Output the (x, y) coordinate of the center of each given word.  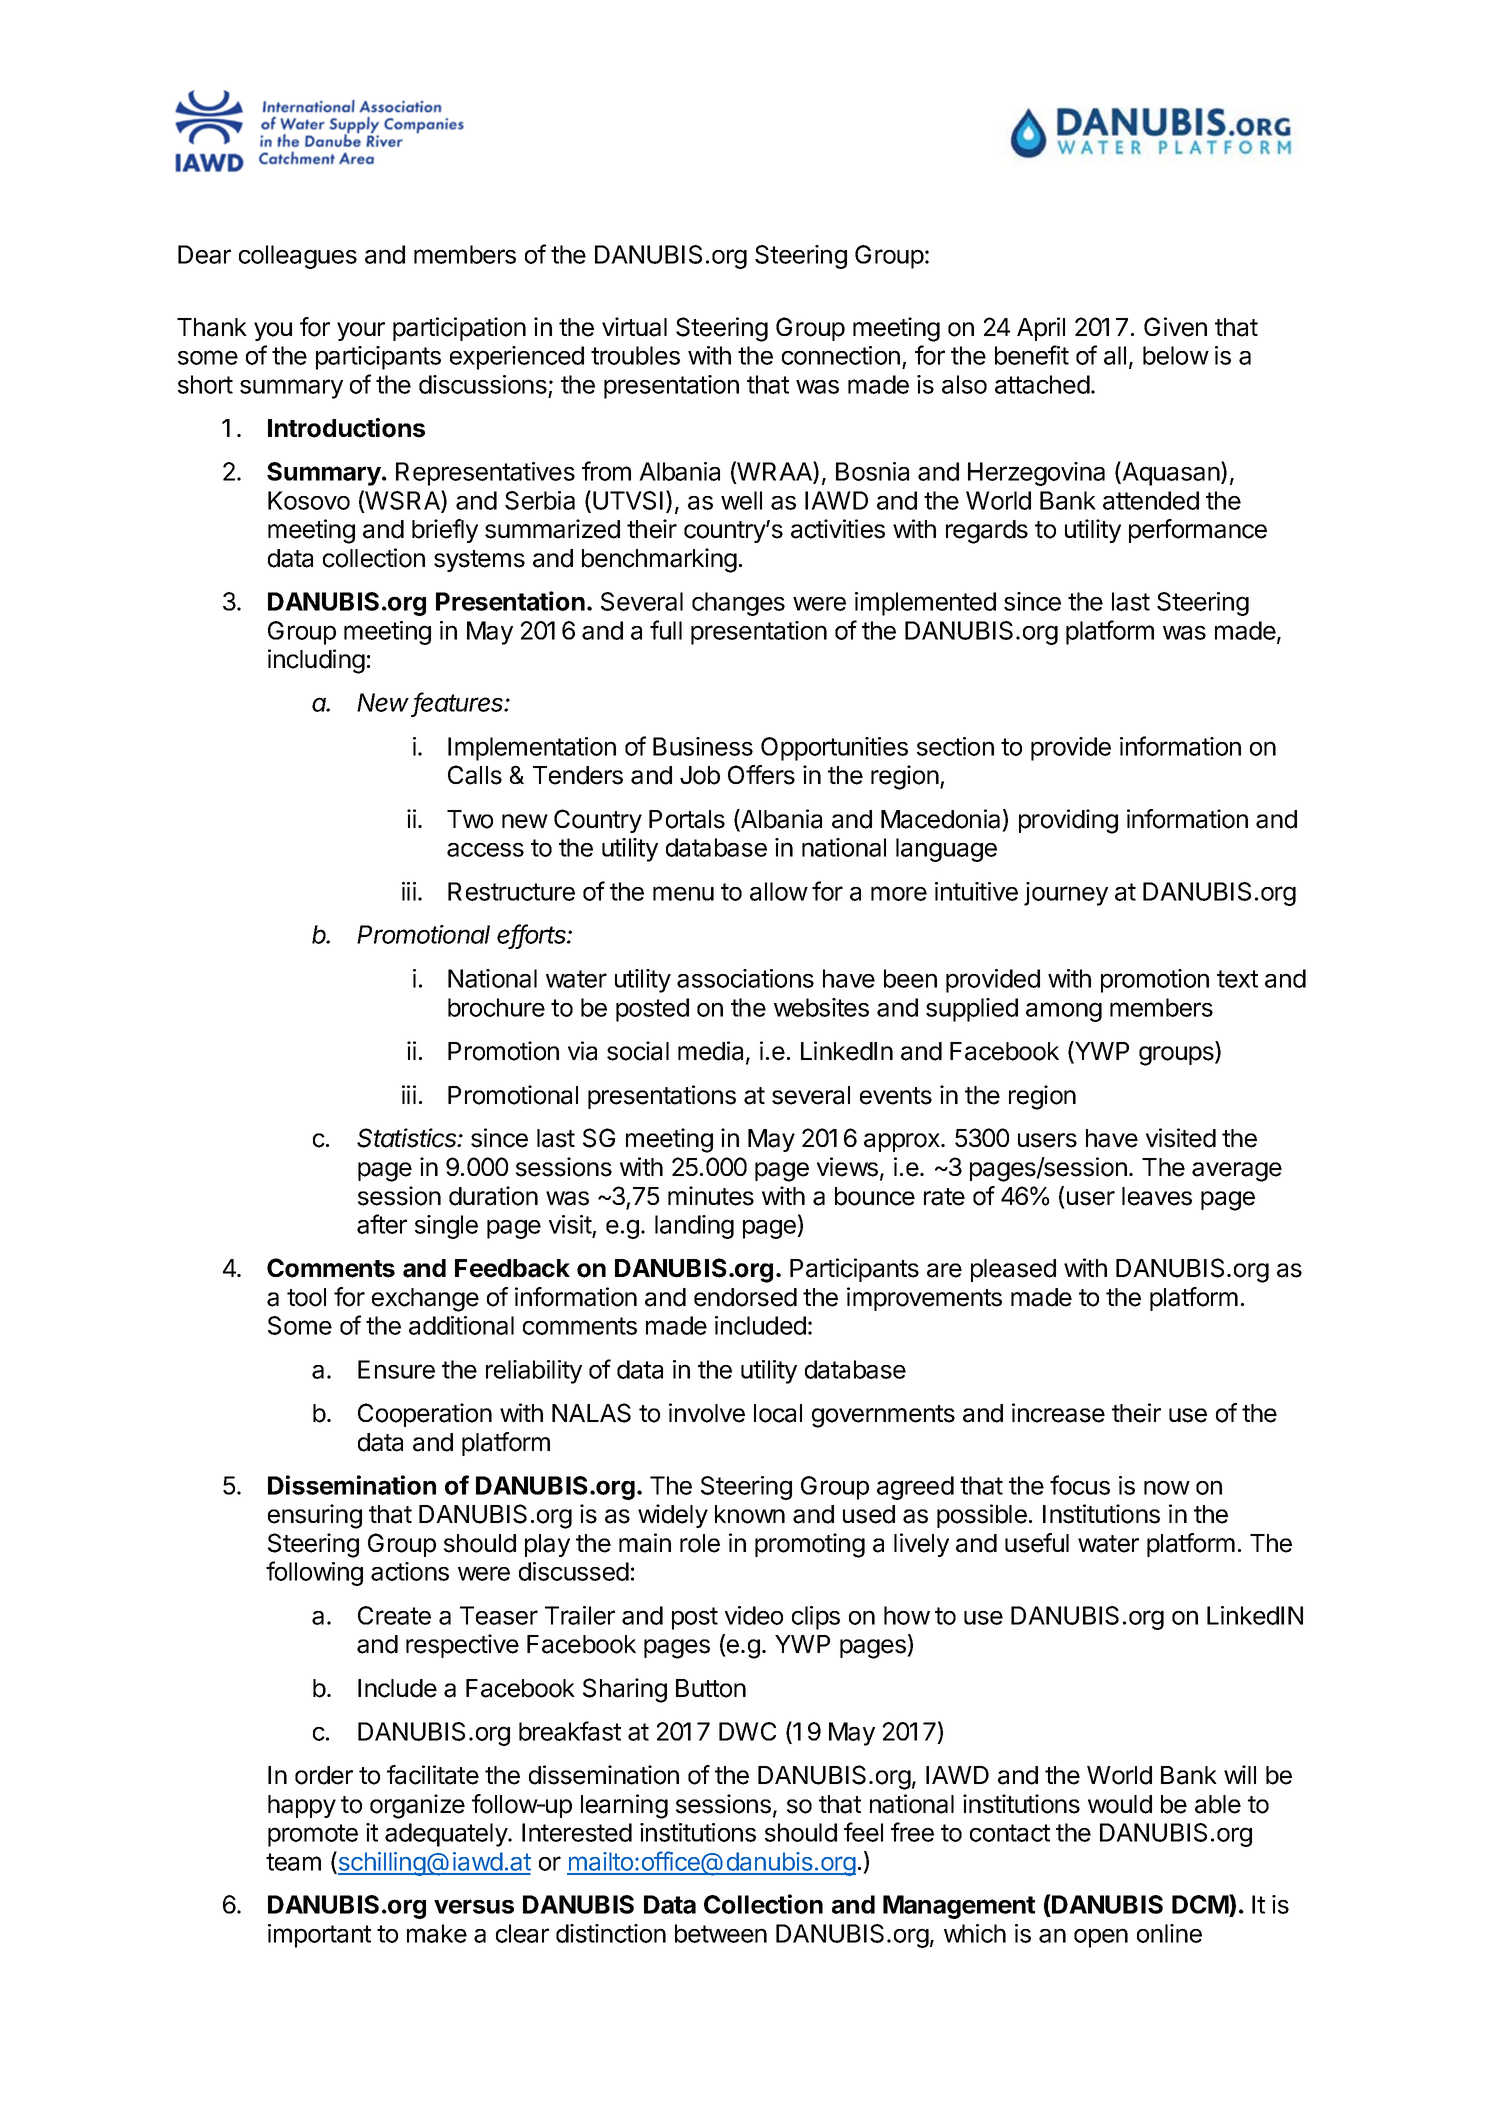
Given (1175, 327)
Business (703, 746)
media (712, 1052)
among (1064, 1012)
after (382, 1224)
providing (1068, 821)
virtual (634, 327)
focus (1080, 1485)
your (361, 331)
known (750, 1514)
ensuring (315, 1516)
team (293, 1862)
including (316, 661)
